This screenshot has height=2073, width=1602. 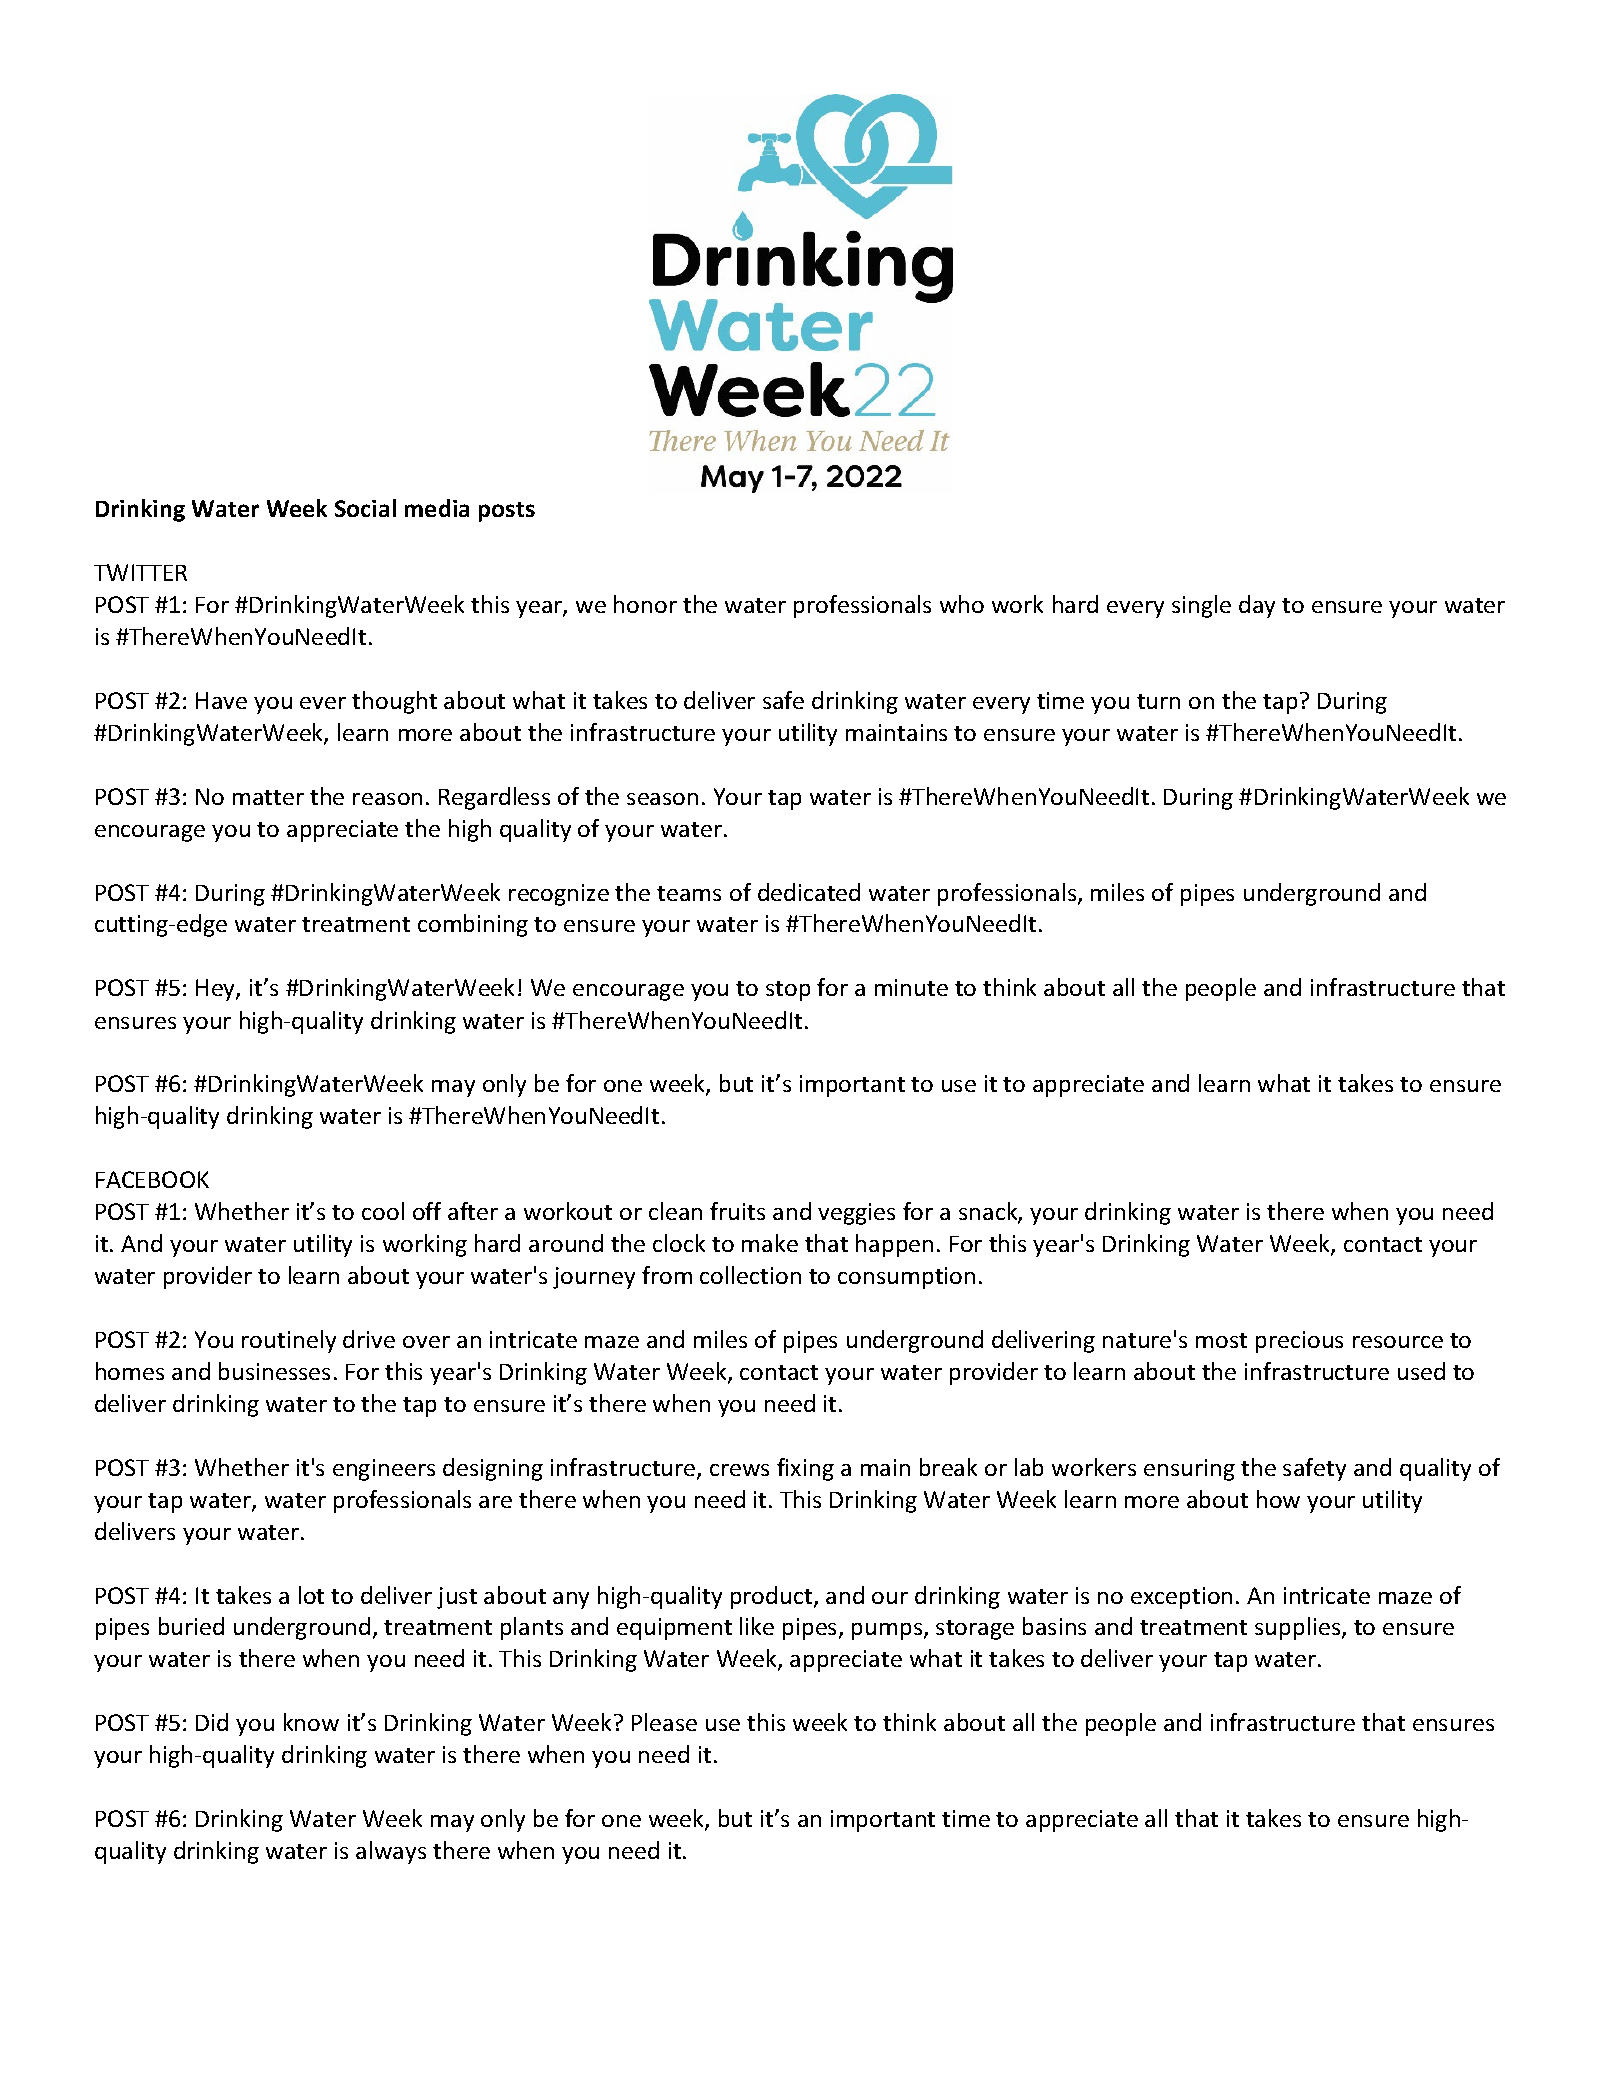 What do you see at coordinates (664, 1722) in the screenshot?
I see `Please` at bounding box center [664, 1722].
